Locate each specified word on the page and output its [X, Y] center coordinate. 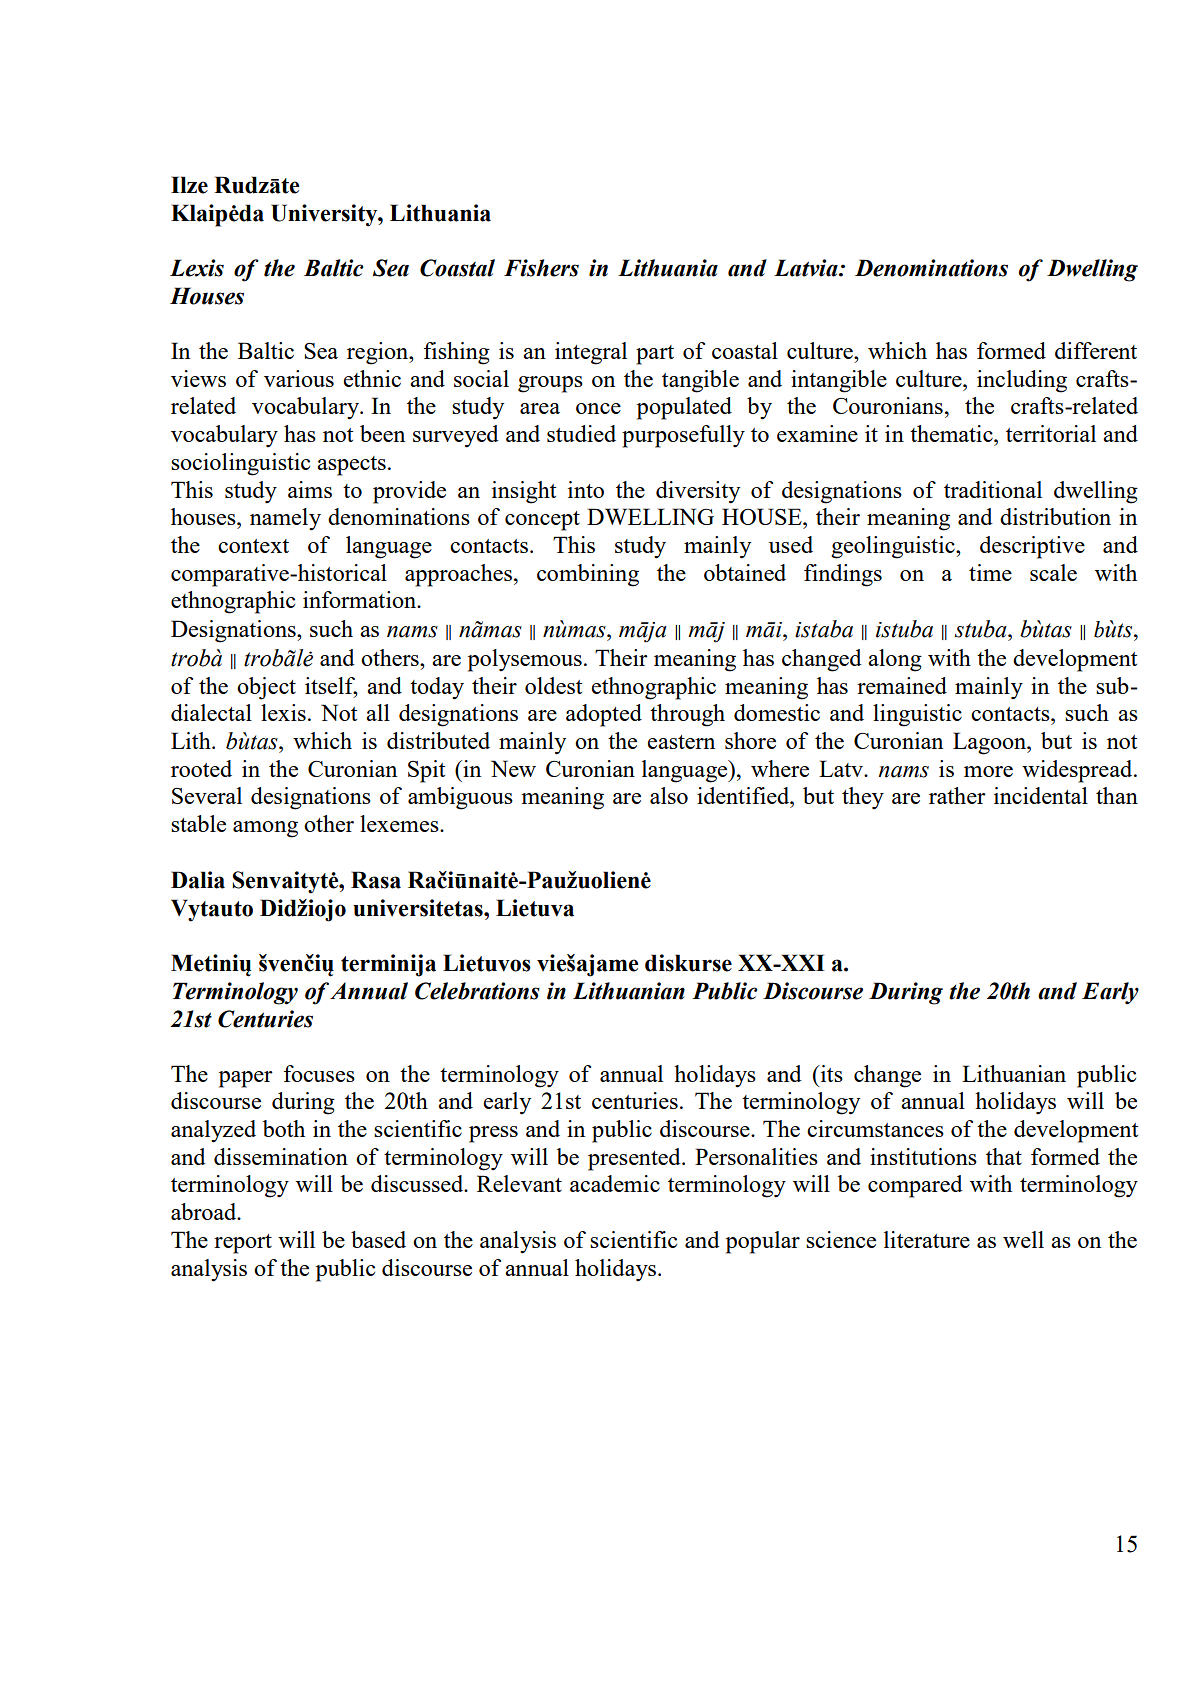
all [378, 712]
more [988, 771]
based [378, 1239]
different [1096, 350]
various [299, 378]
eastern [681, 742]
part [655, 355]
